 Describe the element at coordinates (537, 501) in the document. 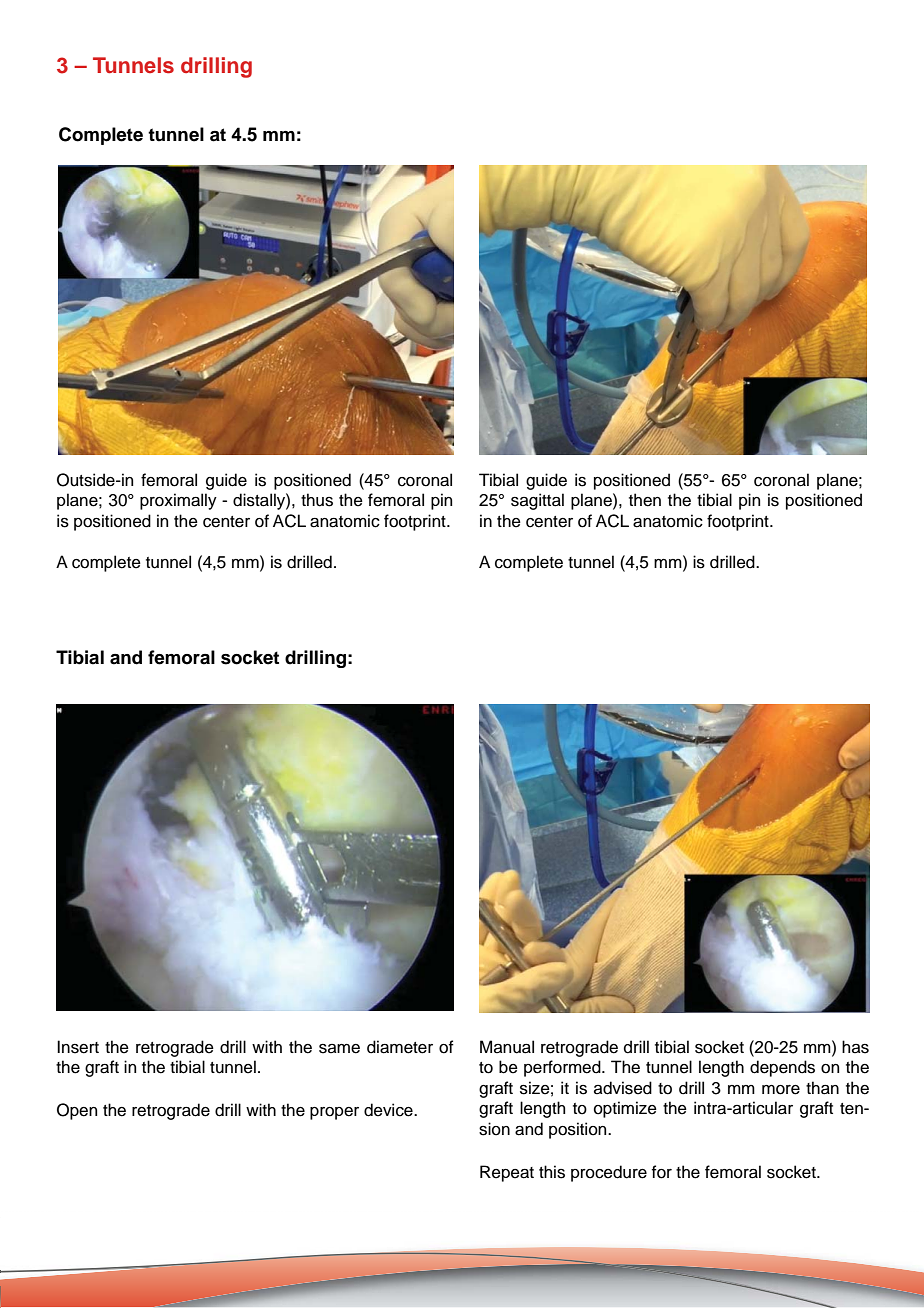

I see `sagittal` at that location.
